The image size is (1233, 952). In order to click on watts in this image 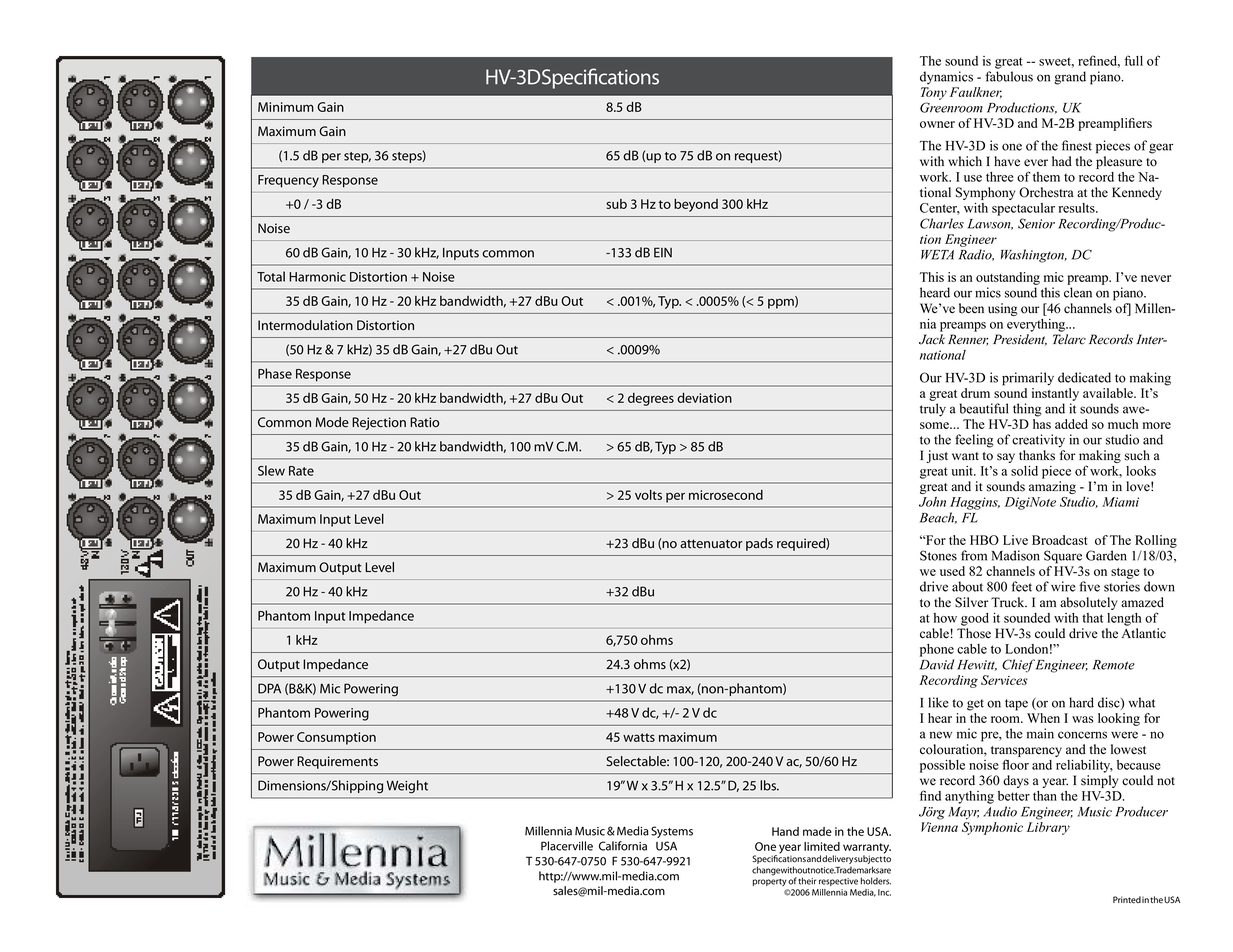, I will do `click(639, 737)`.
